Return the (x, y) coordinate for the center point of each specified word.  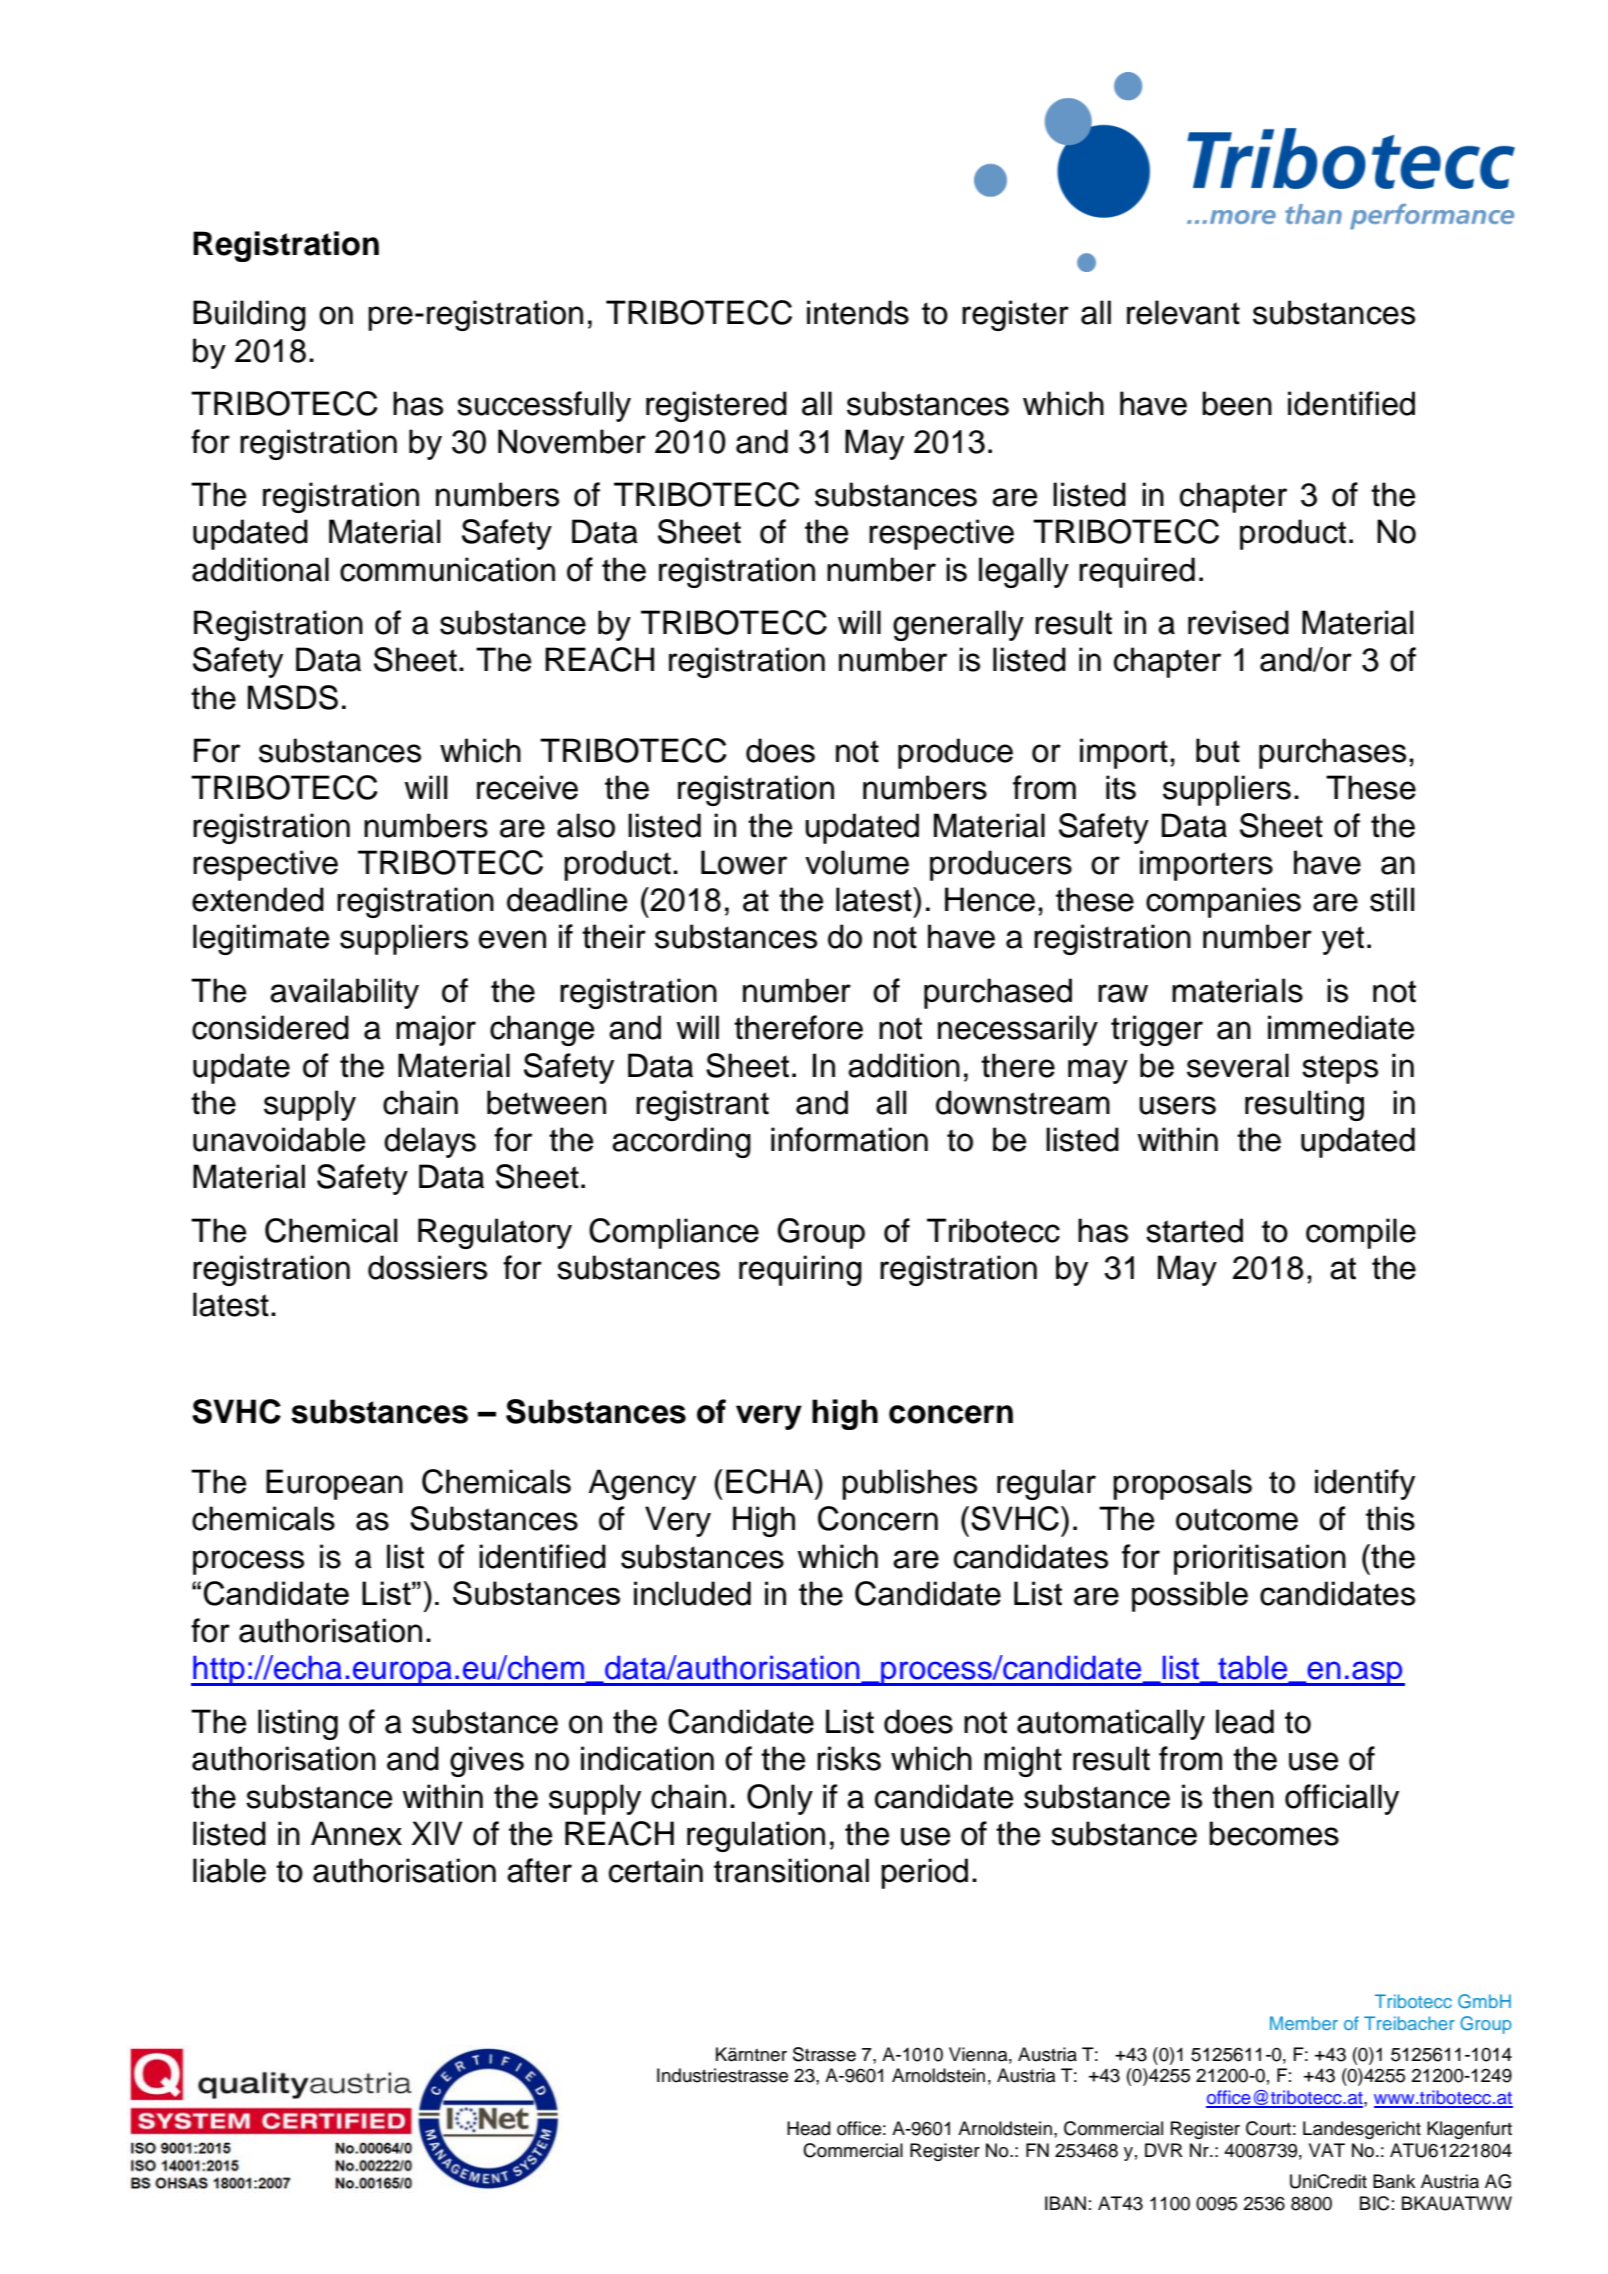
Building (249, 315)
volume (857, 862)
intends (858, 312)
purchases (1332, 753)
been (1237, 403)
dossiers (427, 1267)
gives (487, 1761)
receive (527, 787)
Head (808, 2128)
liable (229, 1870)
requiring (800, 1270)
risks (849, 1758)
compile (1361, 1233)
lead (1245, 1721)
